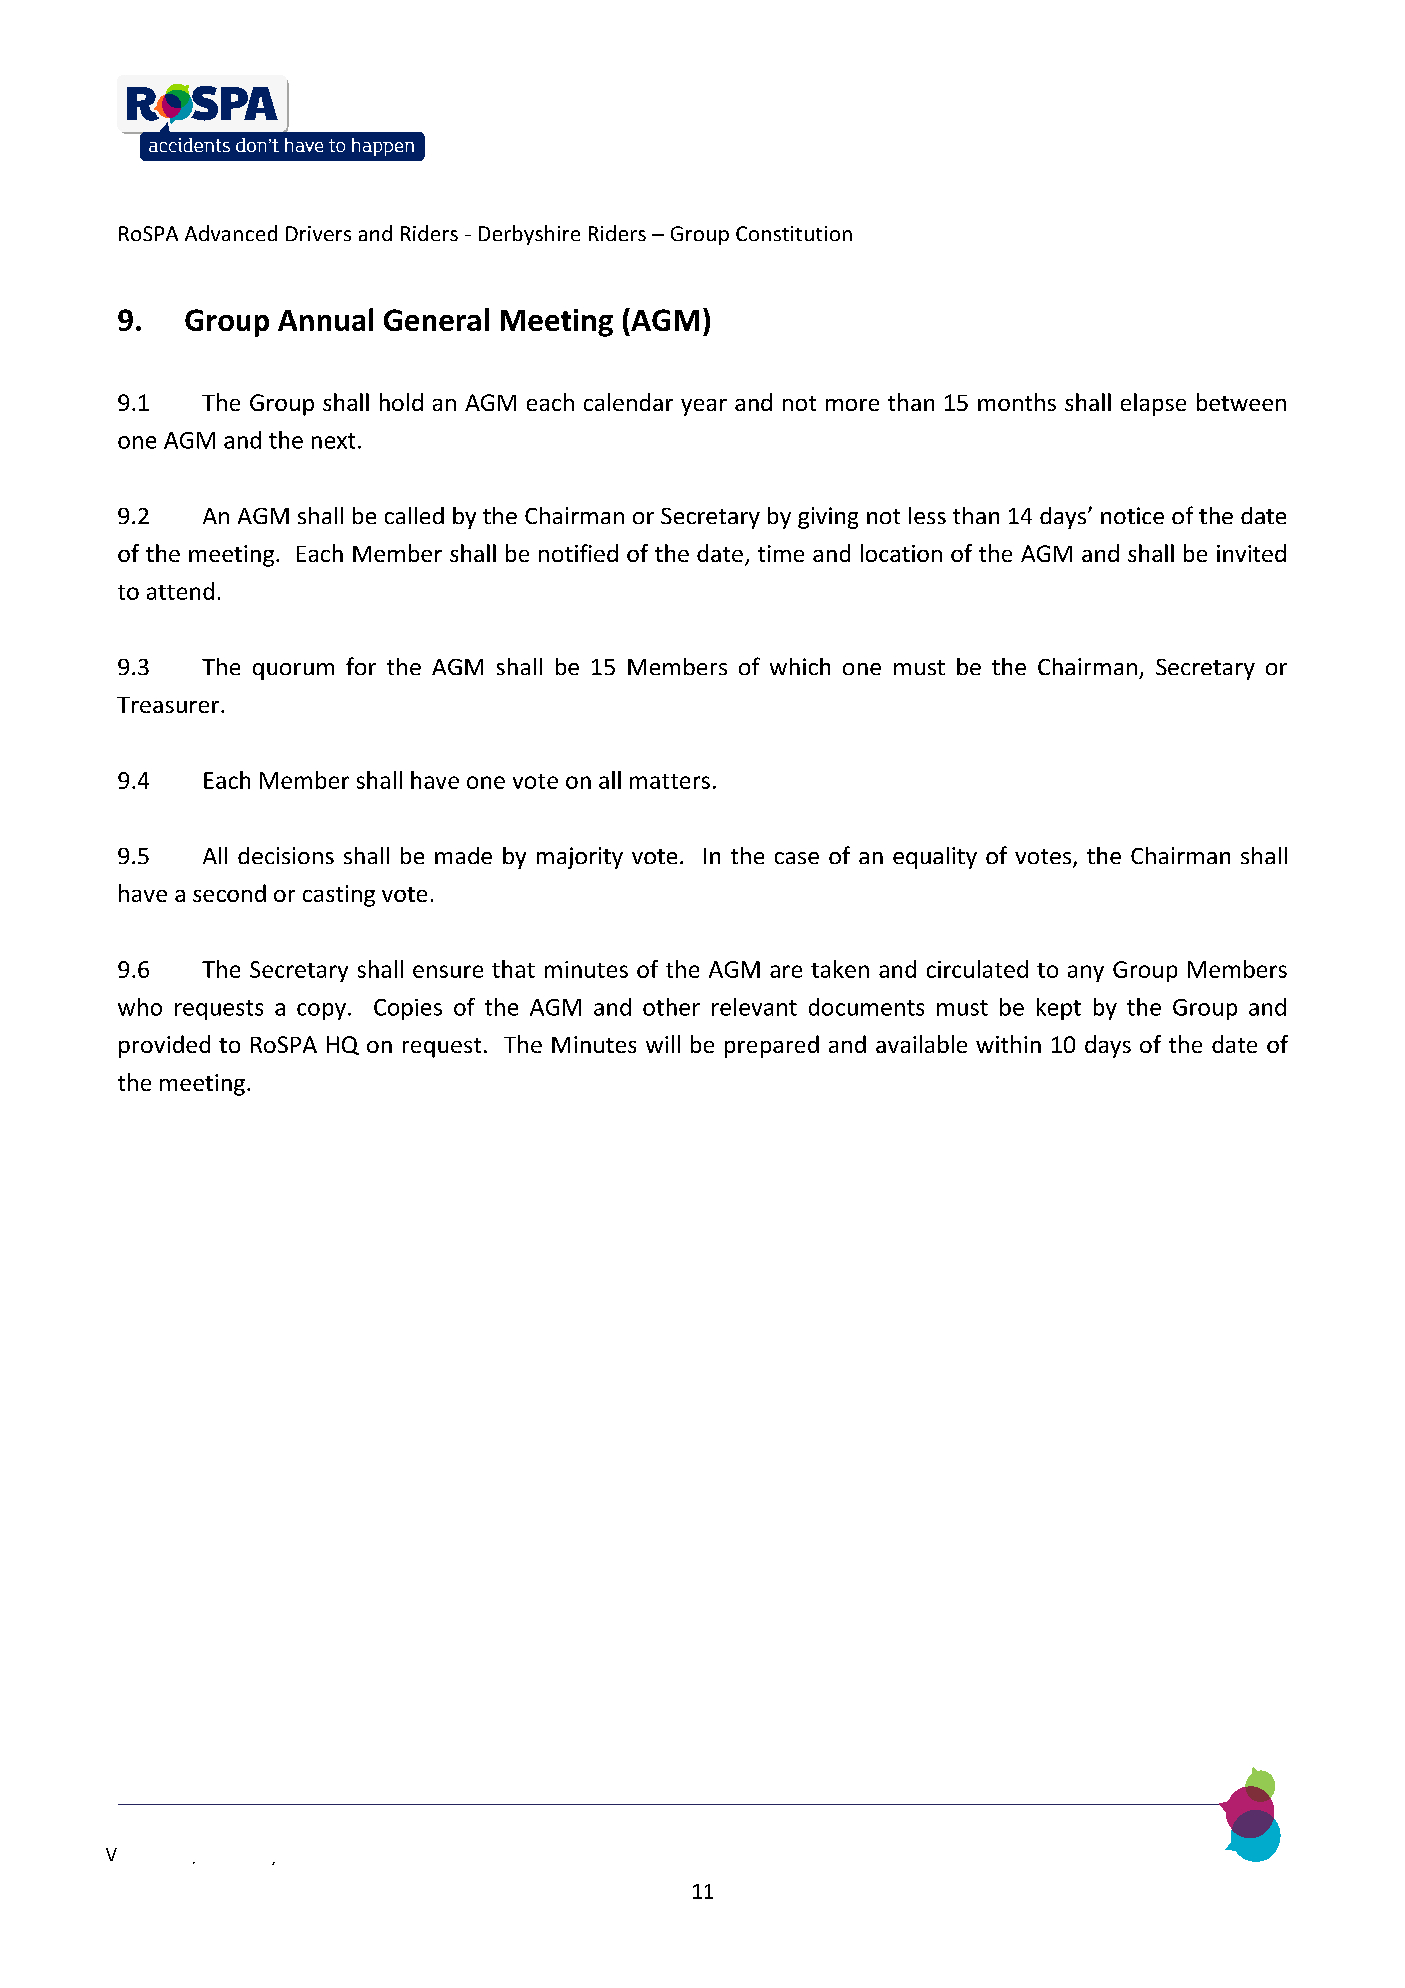 The height and width of the screenshot is (1988, 1405). What do you see at coordinates (1017, 402) in the screenshot?
I see `months` at bounding box center [1017, 402].
